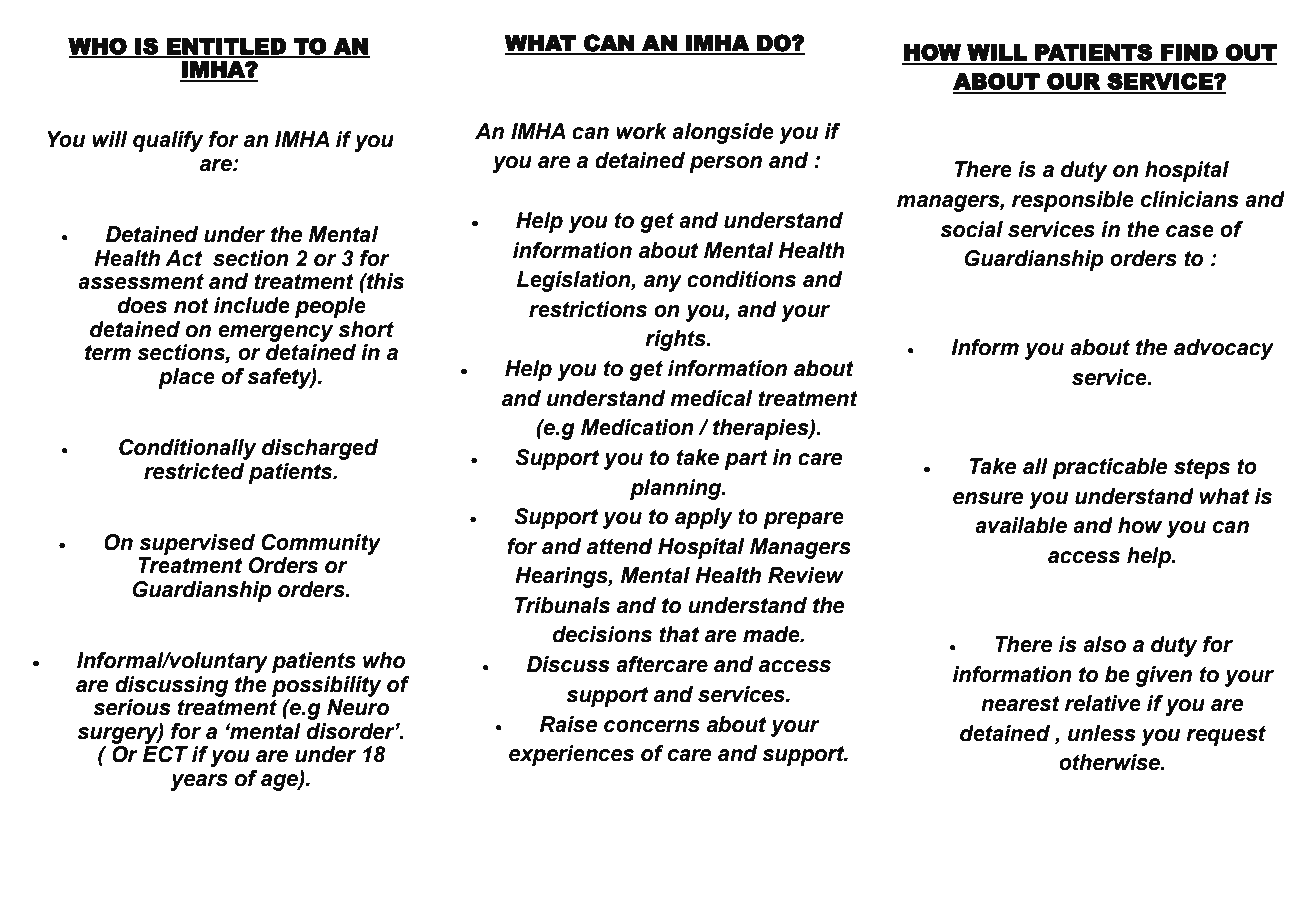 The height and width of the page is (924, 1308). Describe the element at coordinates (199, 782) in the page. I see `years` at that location.
